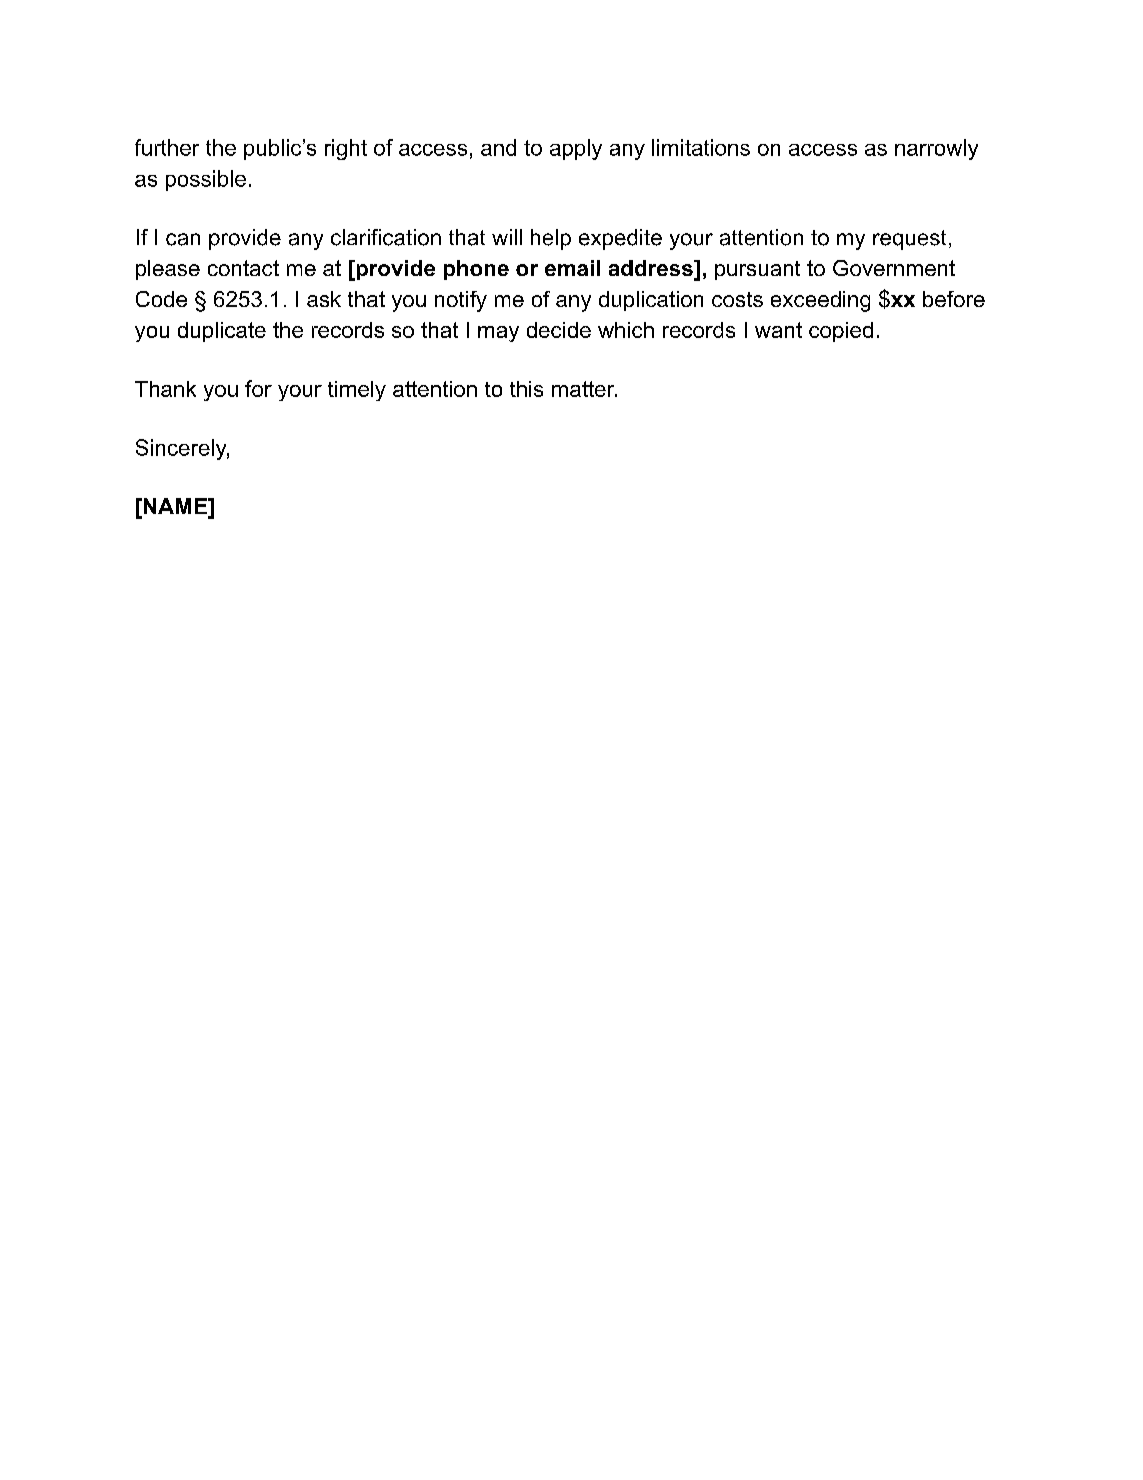 The height and width of the image is (1480, 1143). Describe the element at coordinates (936, 149) in the image. I see `narrowly` at that location.
